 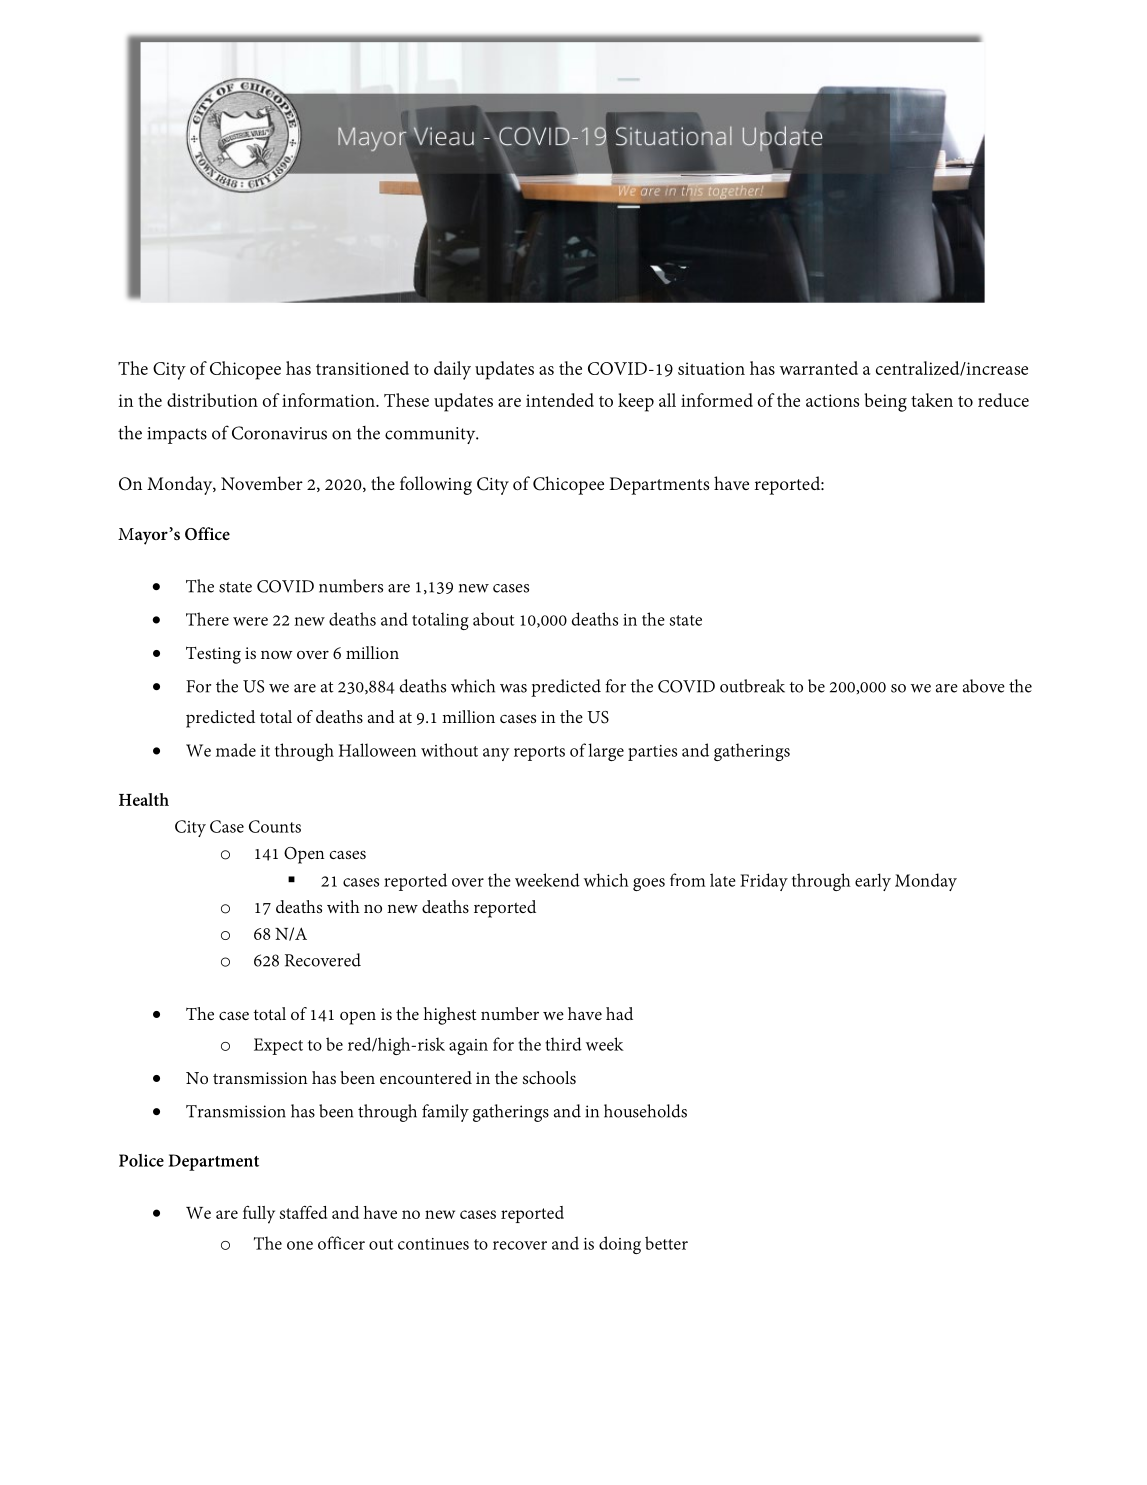 What do you see at coordinates (666, 1243) in the screenshot?
I see `better` at bounding box center [666, 1243].
